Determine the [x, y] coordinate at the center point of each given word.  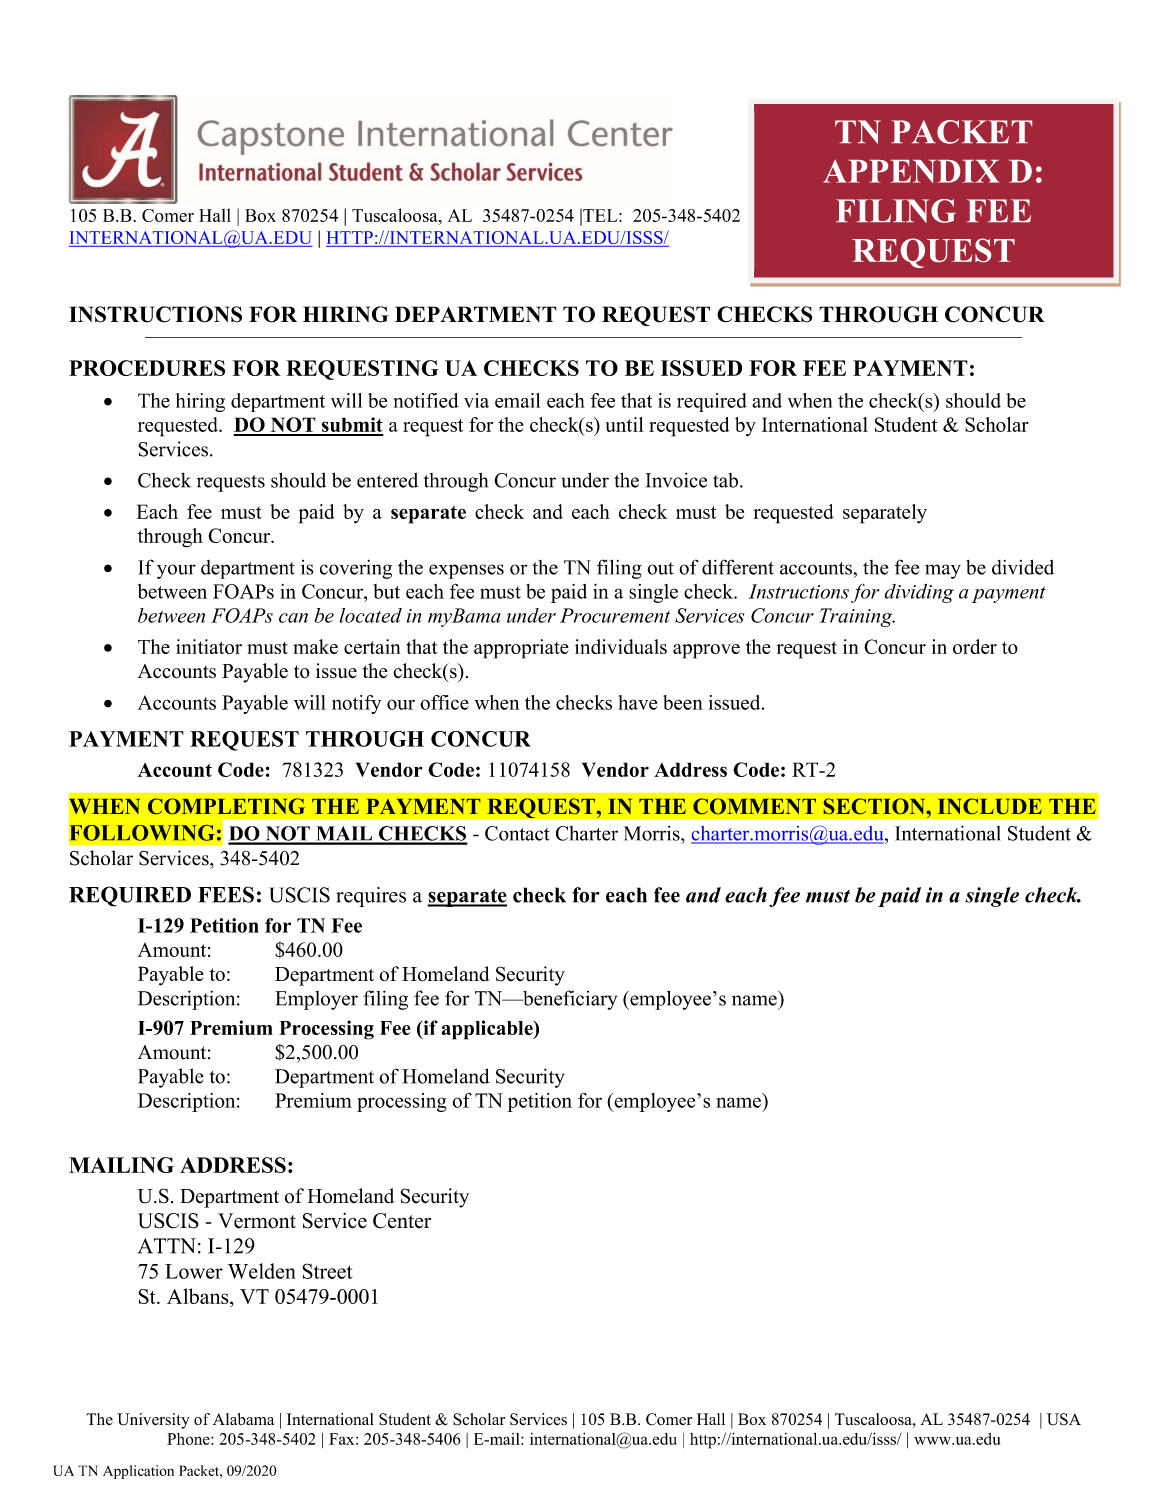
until [625, 424]
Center [402, 1221]
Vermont [257, 1221]
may [943, 571]
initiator [209, 646]
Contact [517, 833]
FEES [226, 894]
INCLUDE [990, 806]
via [476, 400]
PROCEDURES [147, 368]
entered [387, 480]
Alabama [244, 1419]
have [637, 702]
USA [1064, 1419]
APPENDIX [911, 171]
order [975, 646]
